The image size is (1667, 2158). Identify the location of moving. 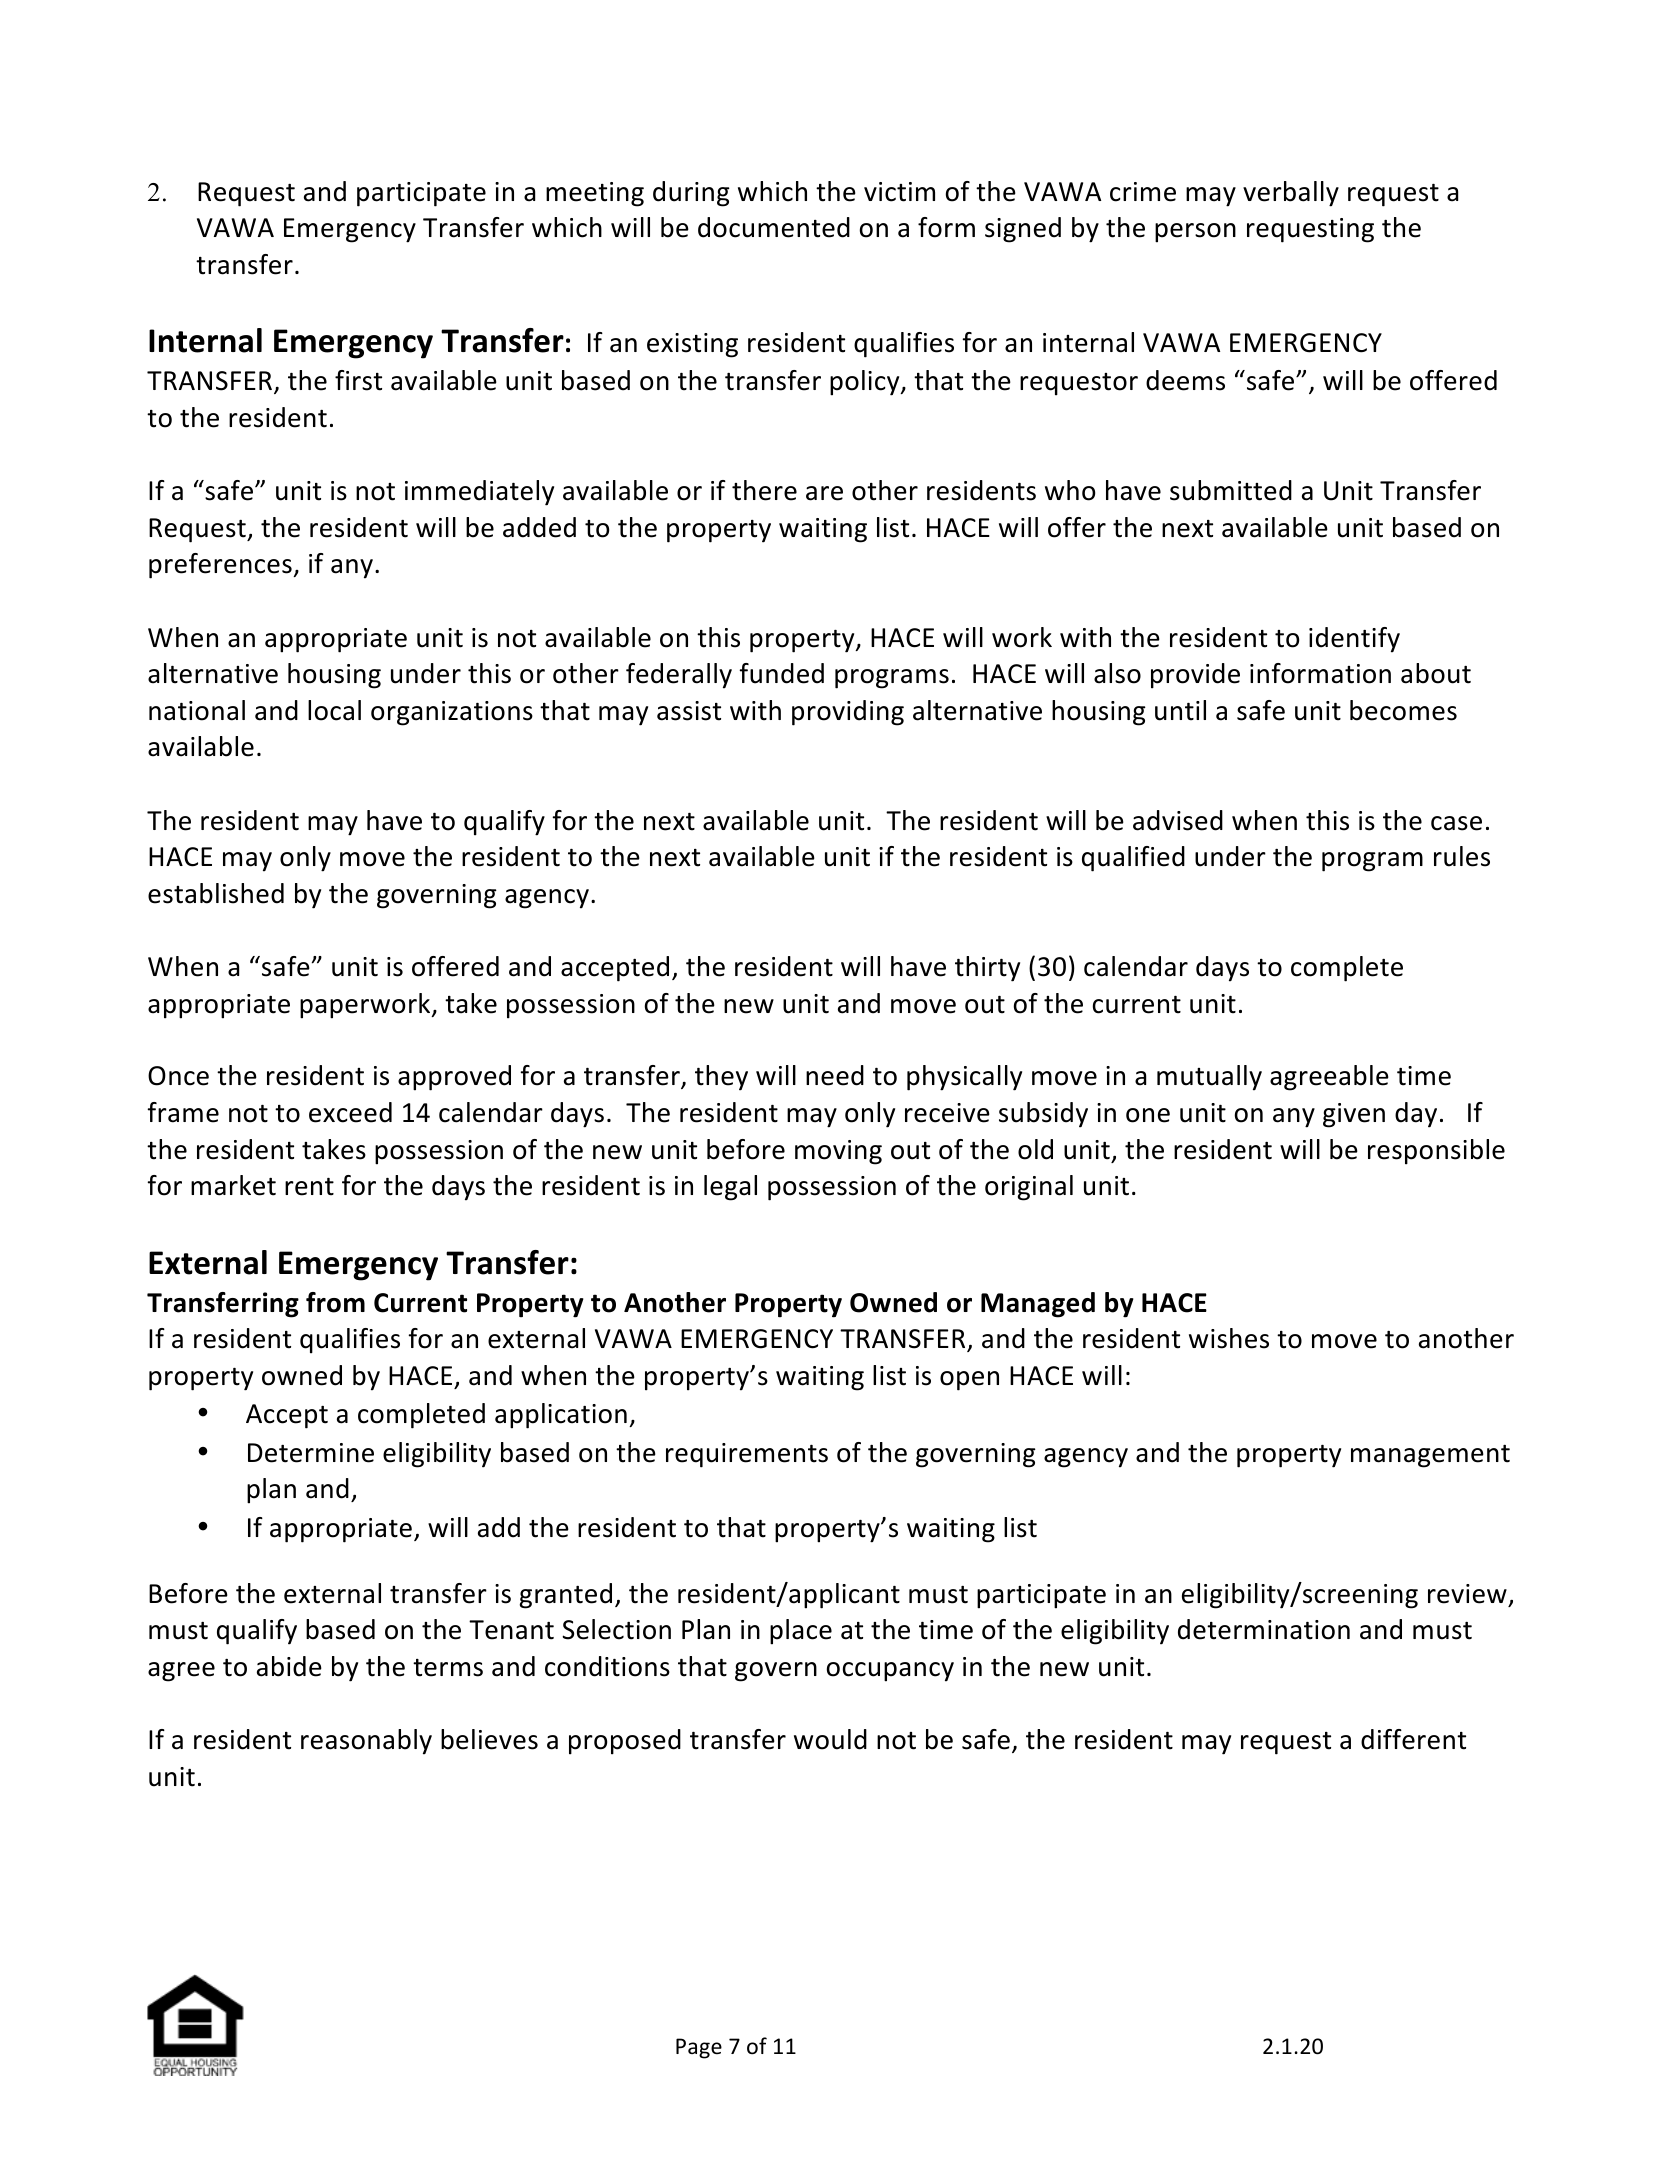
(838, 1152).
